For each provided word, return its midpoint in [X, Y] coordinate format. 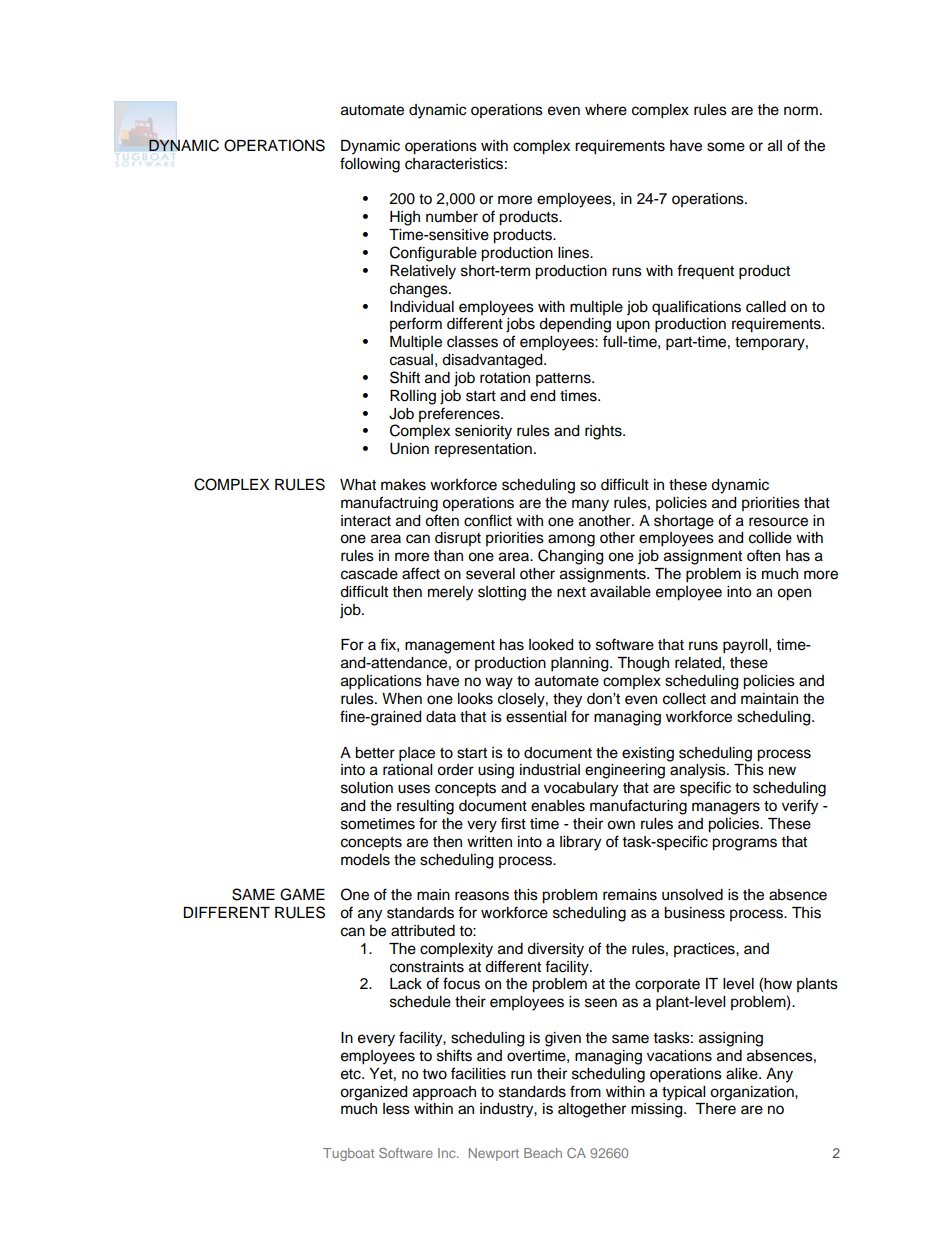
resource [778, 522]
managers [726, 808]
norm [801, 111]
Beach [543, 1153]
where [606, 110]
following [370, 165]
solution [367, 788]
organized [373, 1093]
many [590, 505]
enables [558, 806]
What [358, 485]
